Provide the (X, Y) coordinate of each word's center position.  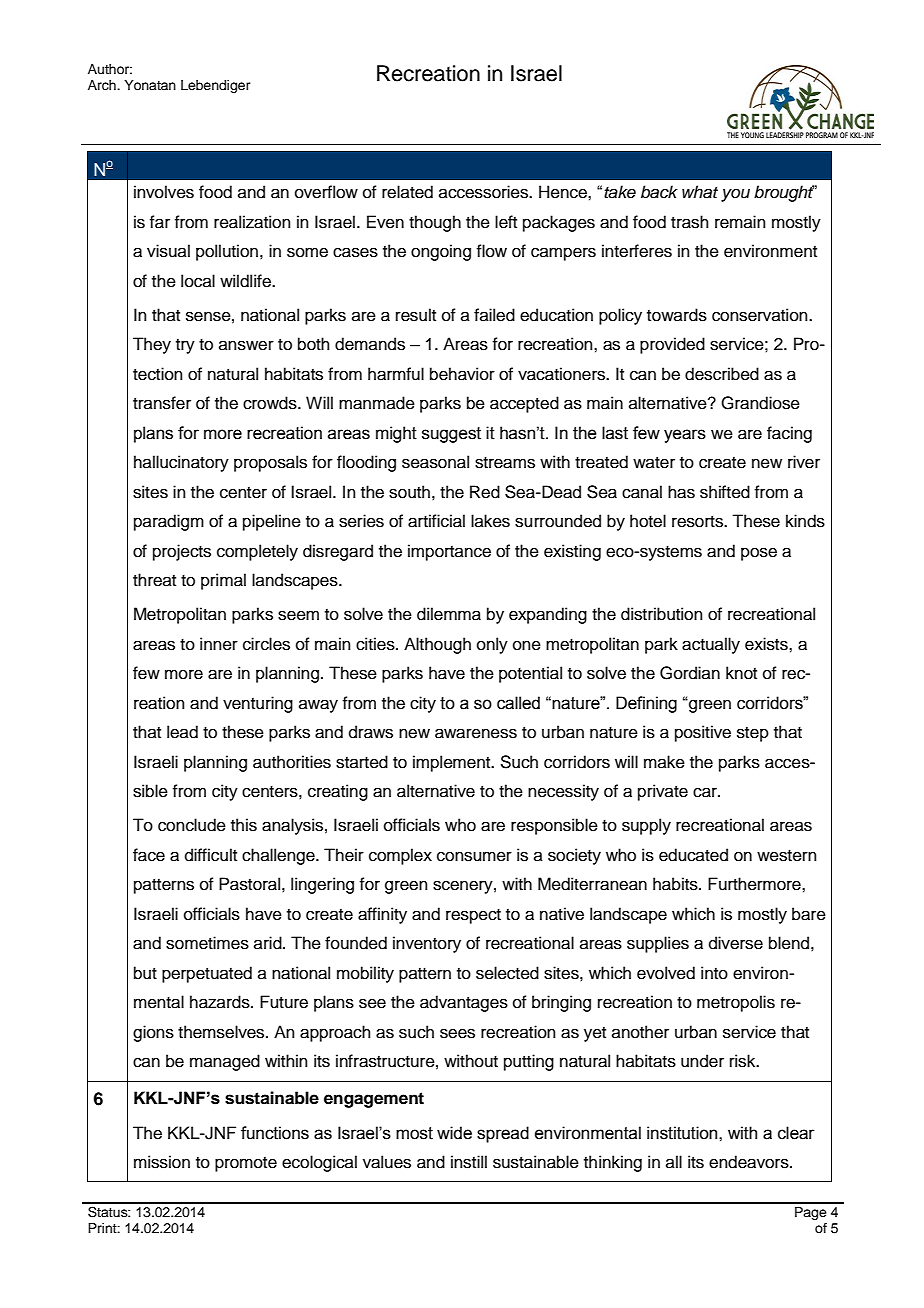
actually (711, 645)
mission (162, 1162)
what (700, 192)
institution (683, 1133)
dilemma (449, 614)
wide (454, 1133)
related (407, 192)
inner (219, 644)
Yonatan (150, 85)
